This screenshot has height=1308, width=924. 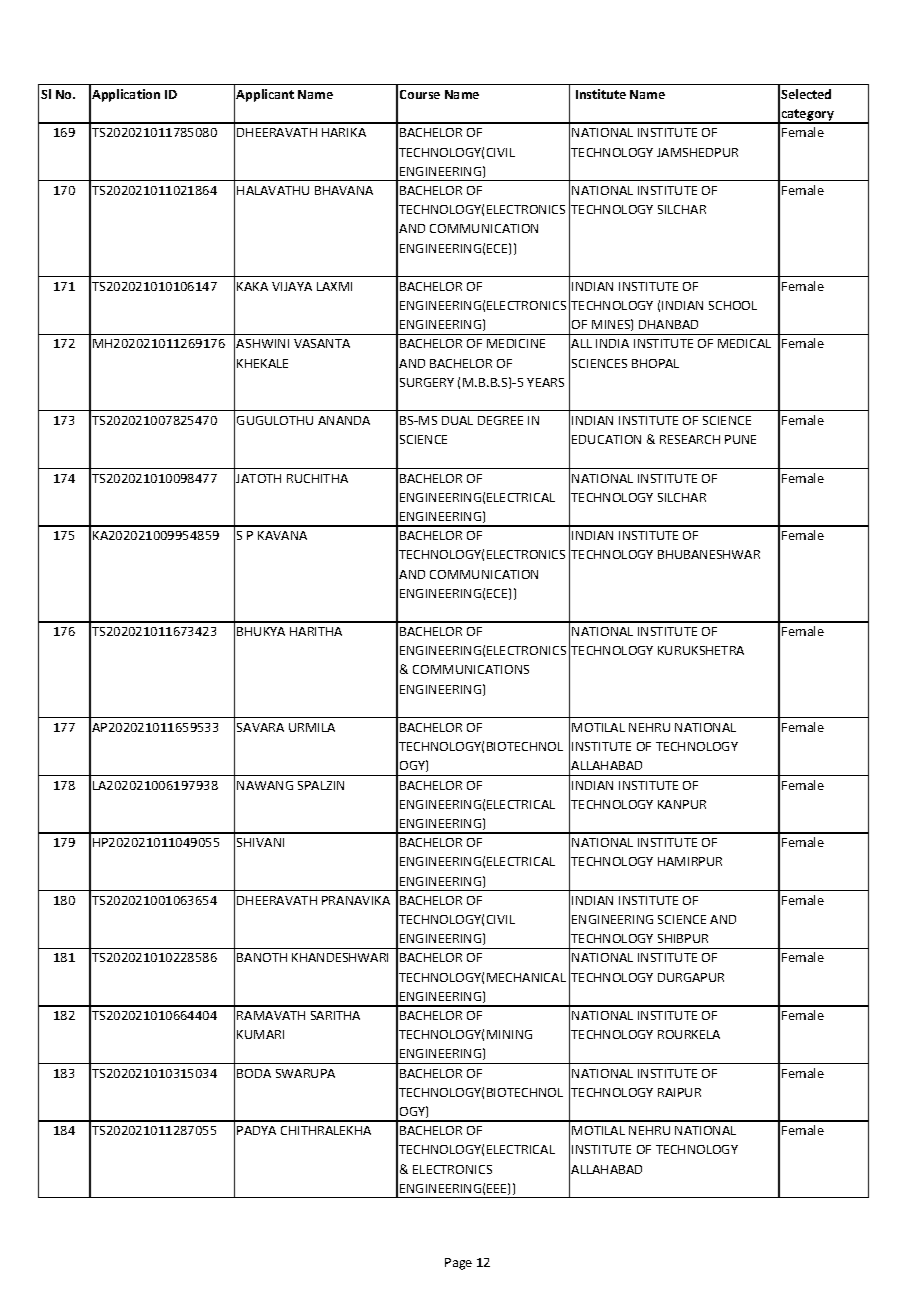 What do you see at coordinates (265, 95) in the screenshot?
I see `Applicant` at bounding box center [265, 95].
